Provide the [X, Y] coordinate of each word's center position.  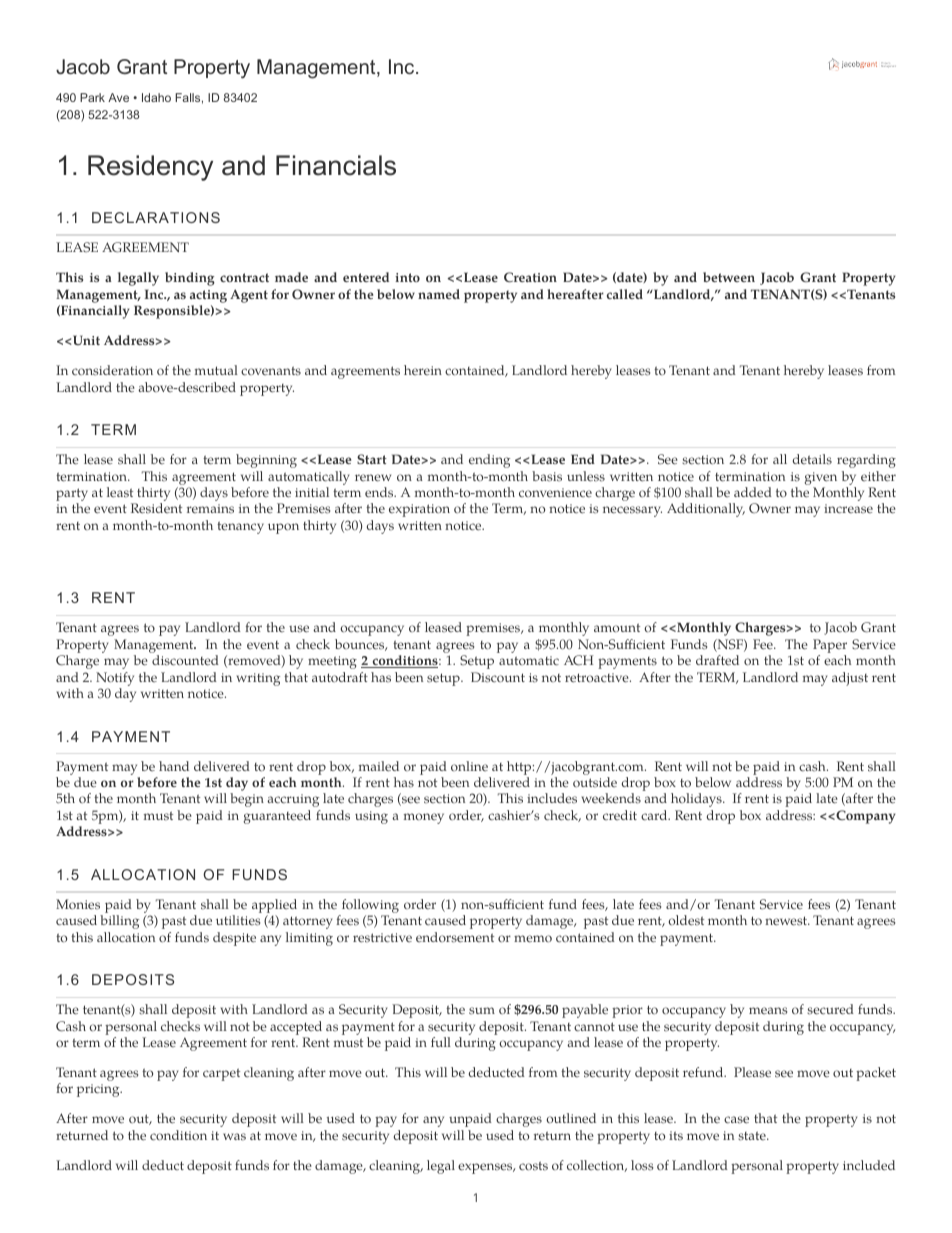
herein [423, 370]
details [812, 459]
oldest [686, 920]
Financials [336, 165]
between [729, 277]
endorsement [455, 937]
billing [119, 922]
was [234, 1137]
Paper [830, 647]
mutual [216, 370]
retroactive [598, 678]
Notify [115, 680]
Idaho [156, 97]
